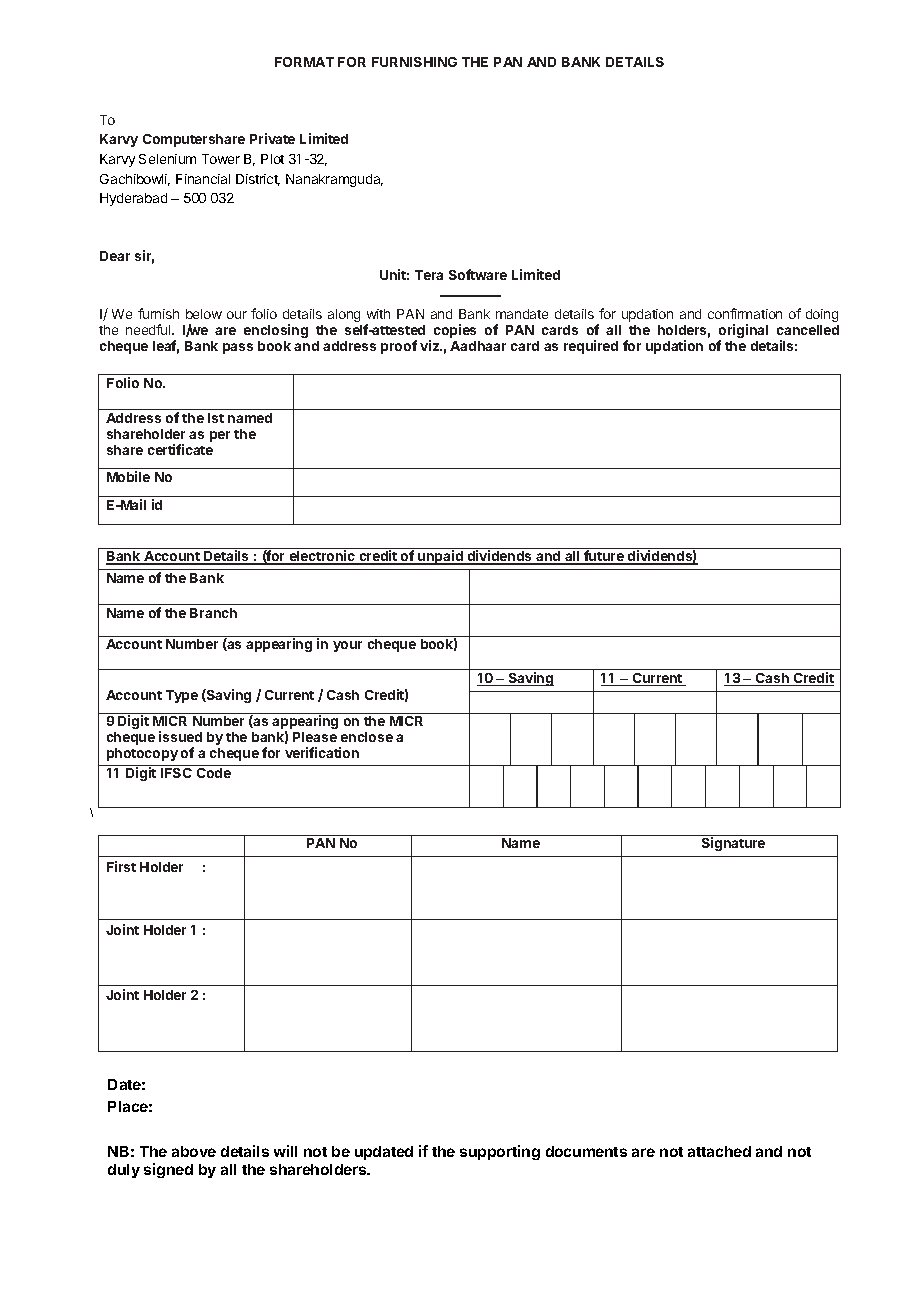 This screenshot has width=924, height=1307. Describe the element at coordinates (719, 1151) in the screenshot. I see `attached` at that location.
